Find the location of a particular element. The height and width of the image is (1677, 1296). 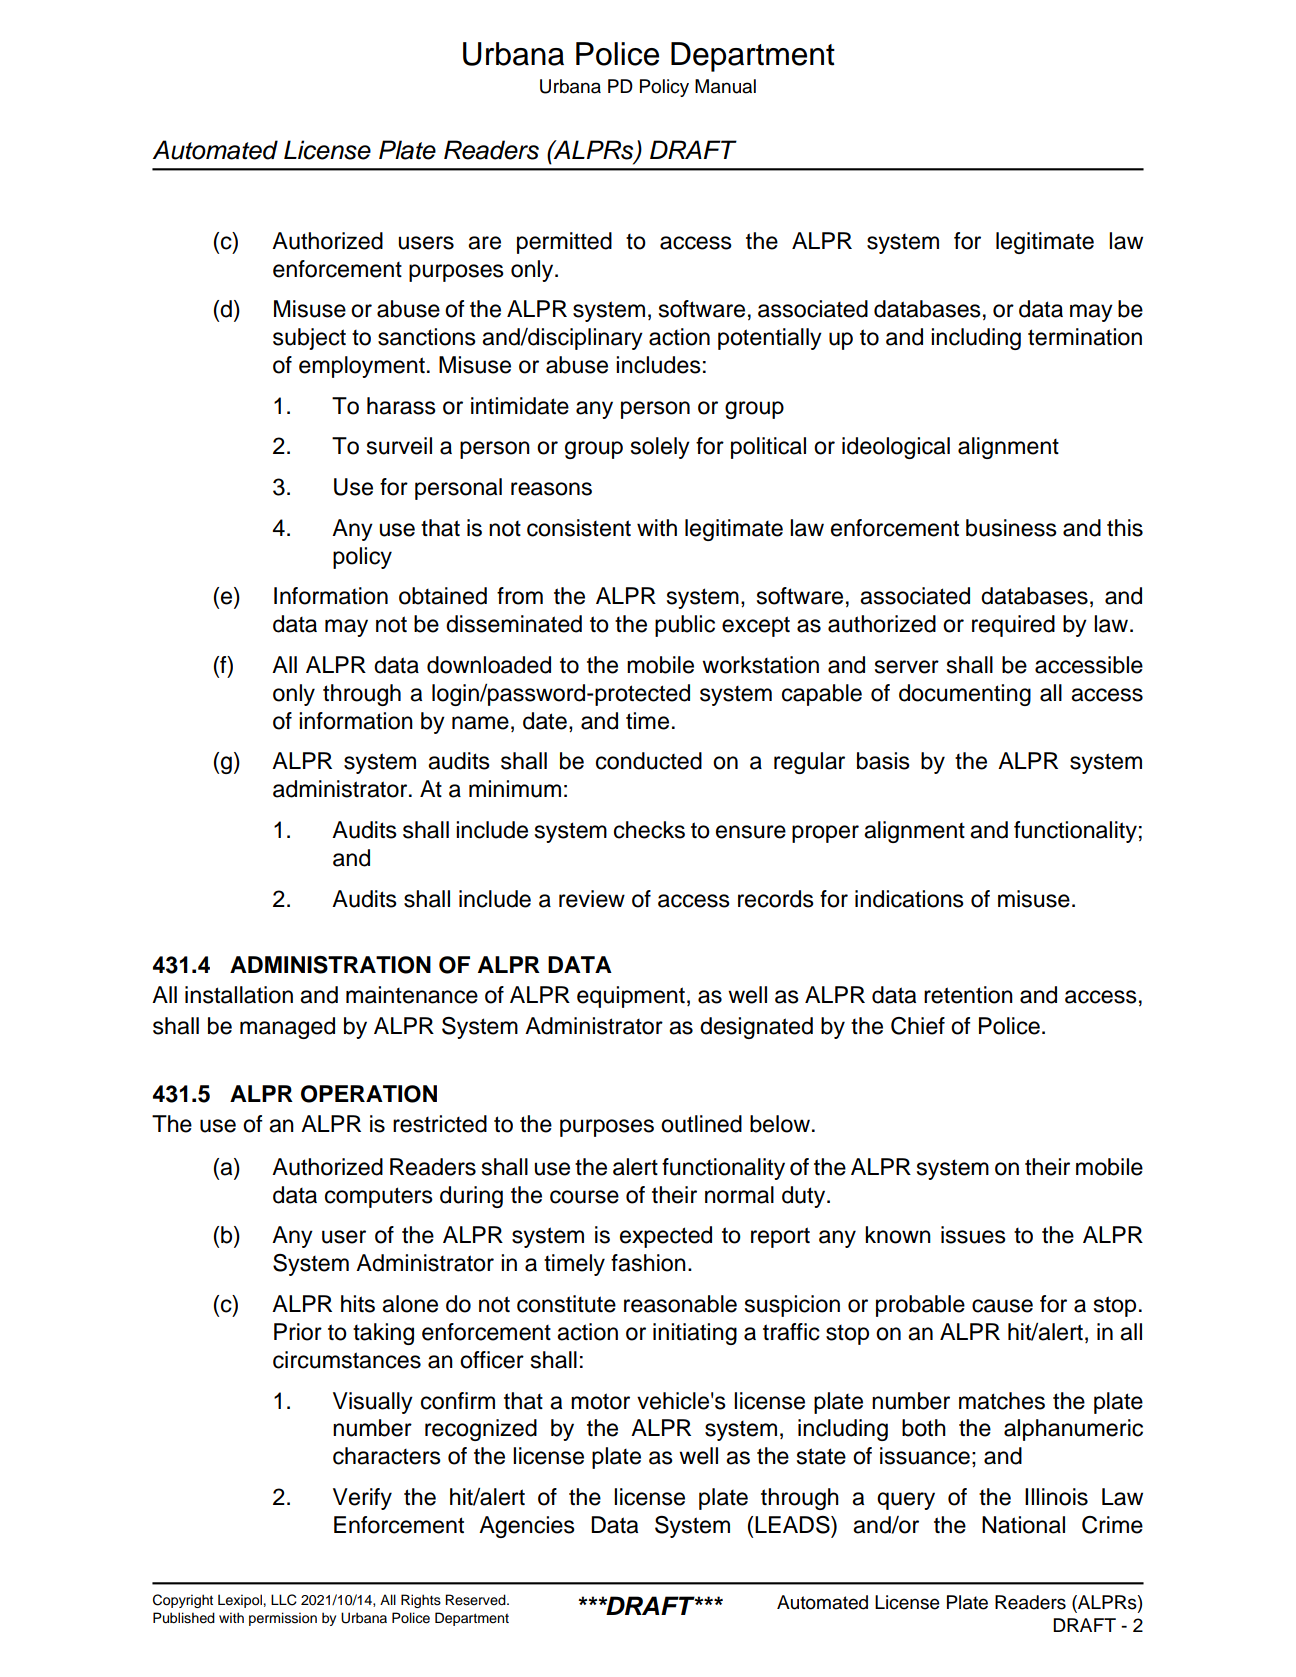

LLC is located at coordinates (284, 1600).
